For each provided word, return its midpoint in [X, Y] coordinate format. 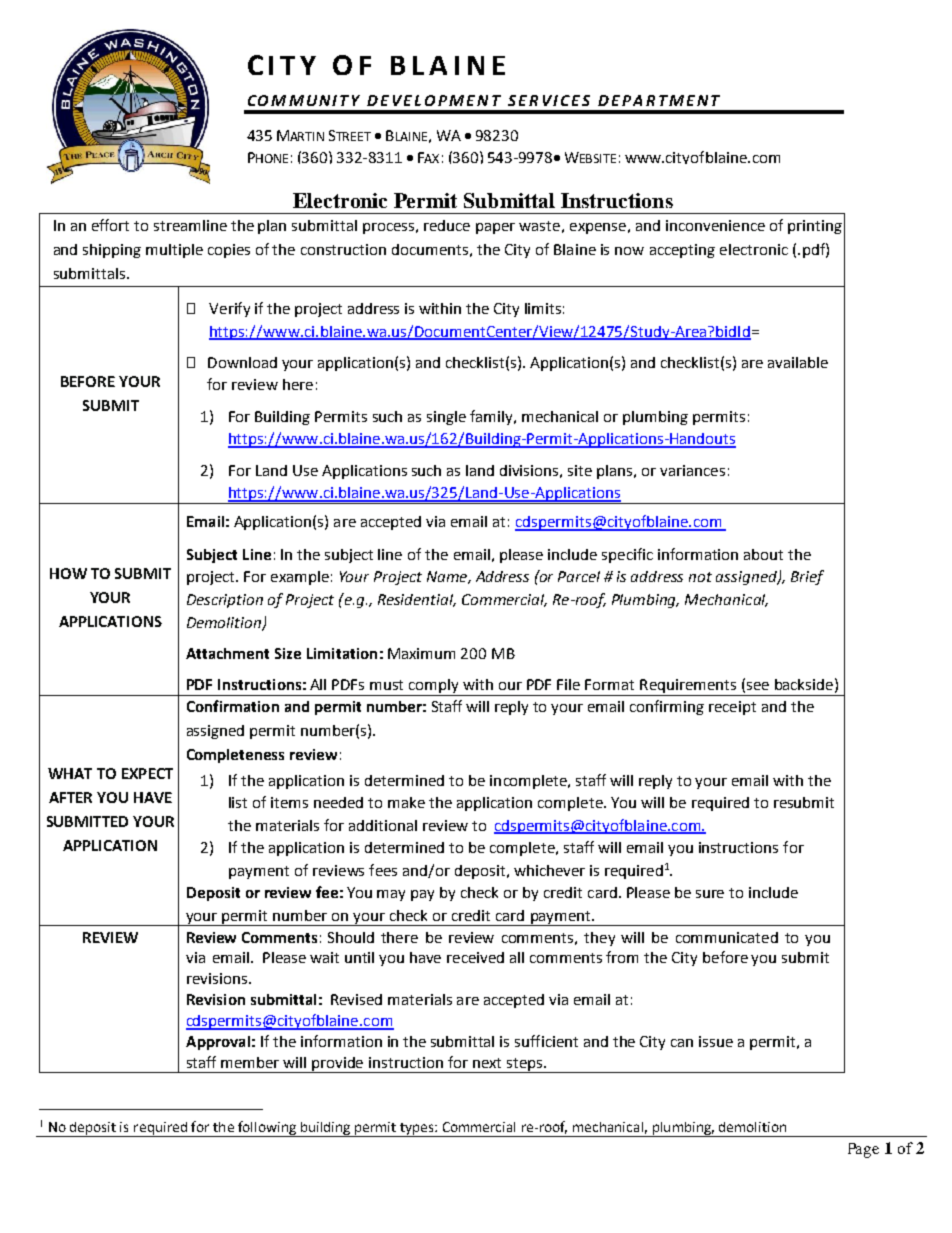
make [406, 802]
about [763, 554]
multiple [174, 251]
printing [815, 227]
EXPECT [147, 773]
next [487, 1063]
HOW [68, 573]
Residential [417, 600]
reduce [447, 225]
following [267, 1129]
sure [710, 894]
